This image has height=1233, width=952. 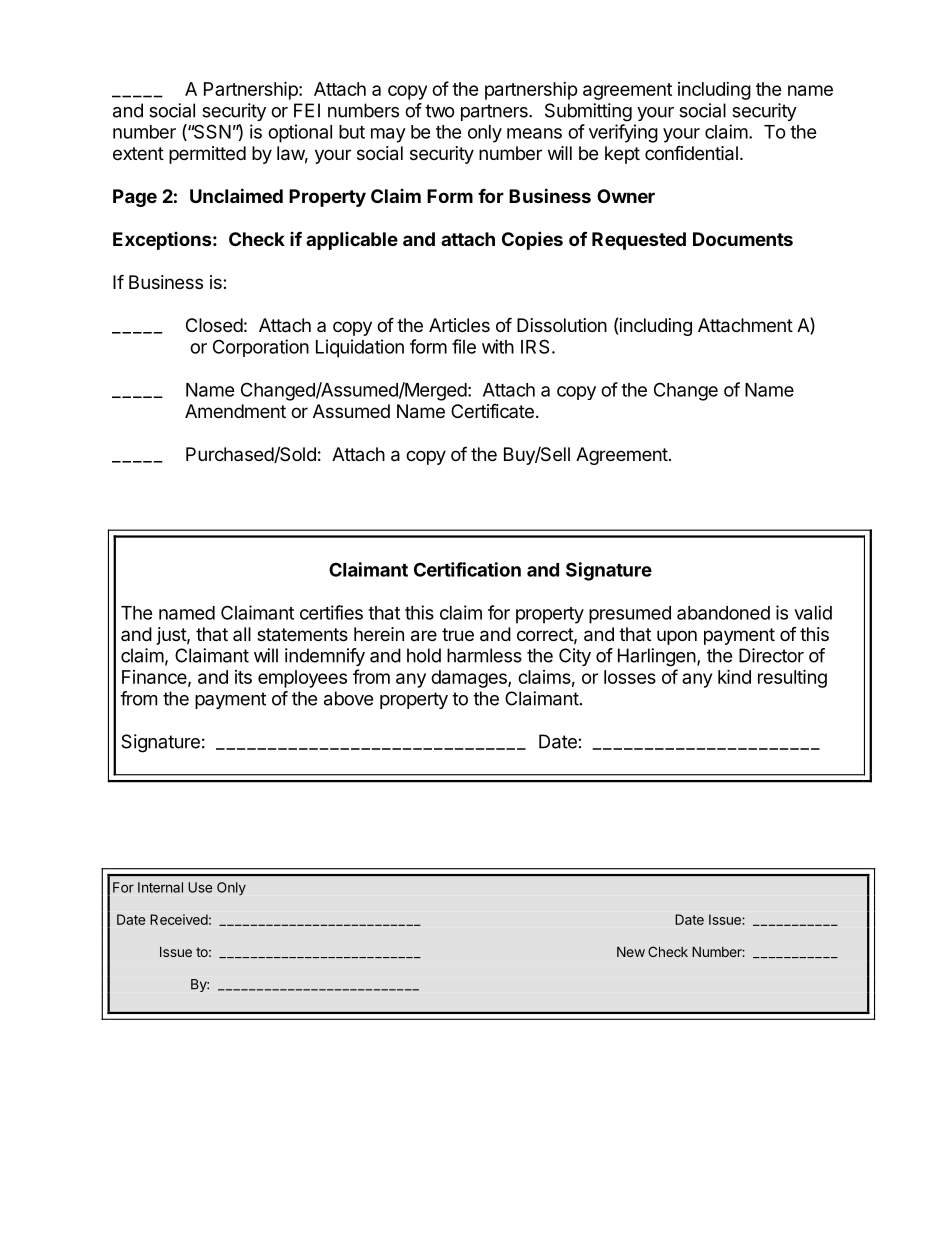 What do you see at coordinates (484, 655) in the image?
I see `harmless` at bounding box center [484, 655].
